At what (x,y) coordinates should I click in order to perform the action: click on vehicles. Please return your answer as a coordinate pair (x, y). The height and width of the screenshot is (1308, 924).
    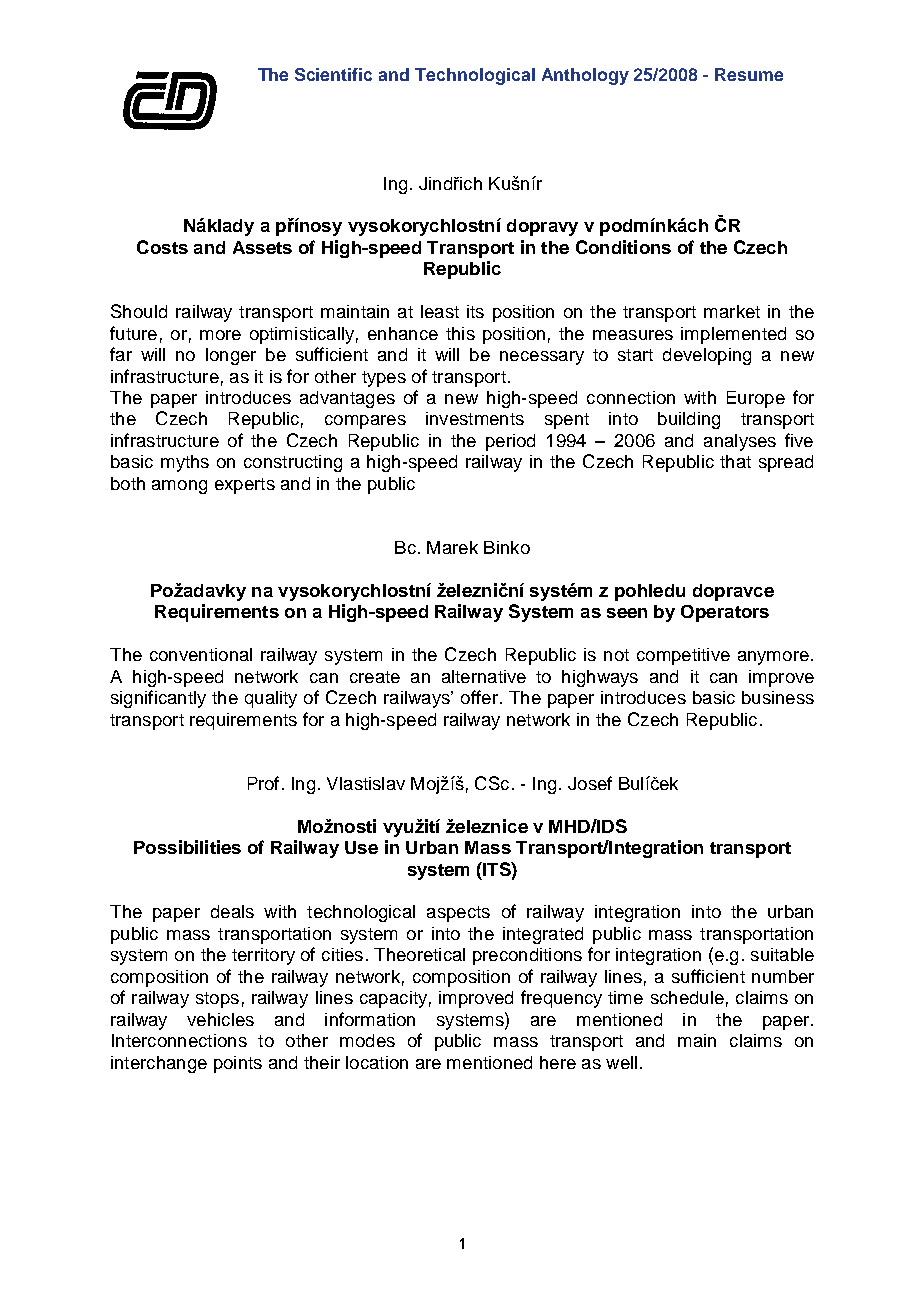
    Looking at the image, I should click on (220, 1019).
